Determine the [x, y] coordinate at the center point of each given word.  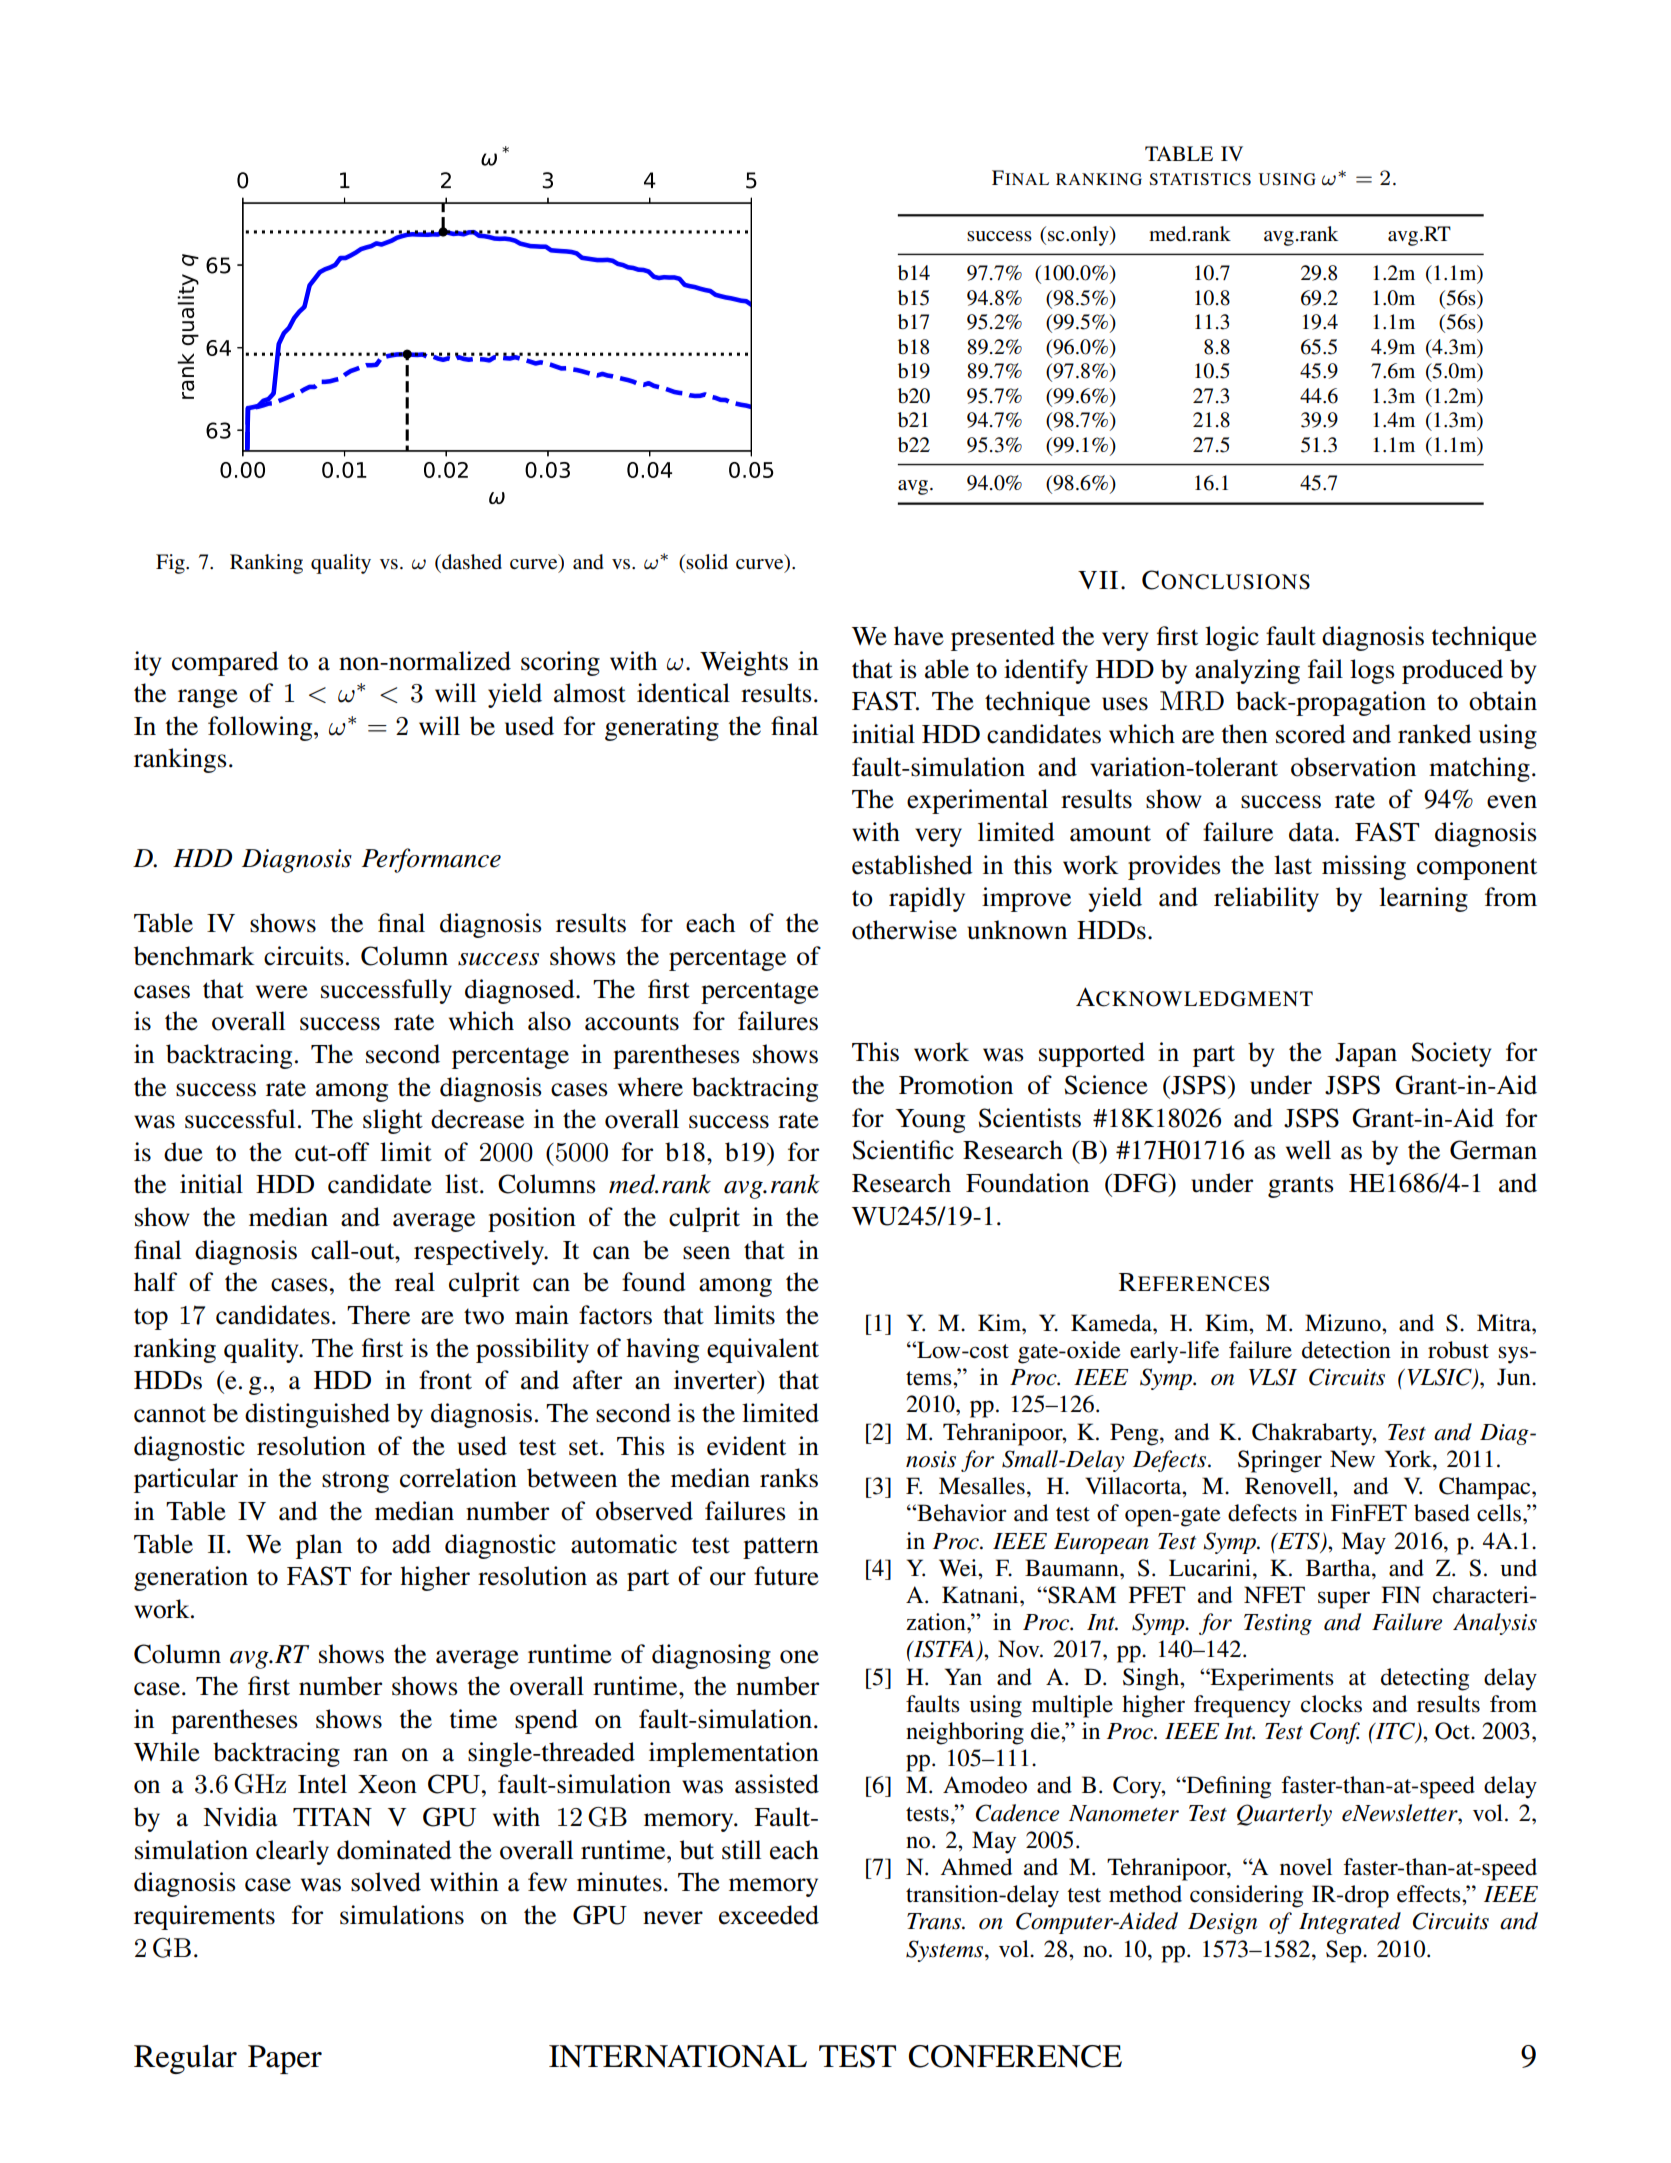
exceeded [769, 1915]
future [786, 1576]
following [261, 728]
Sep [1345, 1951]
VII [1098, 580]
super [1344, 1600]
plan [319, 1546]
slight [393, 1121]
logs [1372, 671]
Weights [744, 663]
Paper [285, 2059]
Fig [171, 564]
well [1308, 1150]
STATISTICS [1200, 179]
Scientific [903, 1150]
